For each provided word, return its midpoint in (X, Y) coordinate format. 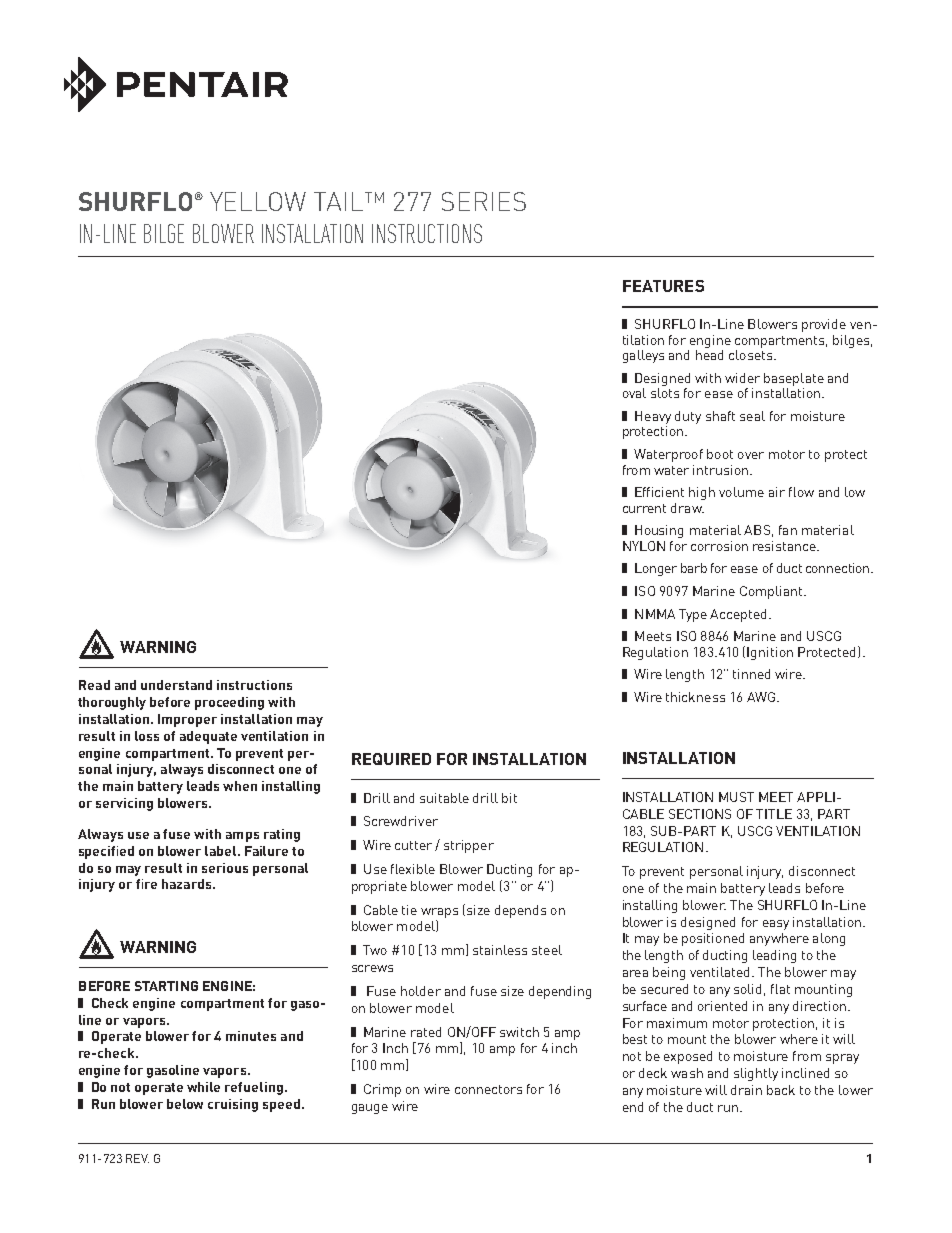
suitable (444, 798)
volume (741, 492)
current (644, 508)
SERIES (484, 201)
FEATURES (663, 286)
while (203, 1087)
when (240, 786)
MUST (736, 797)
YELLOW (258, 201)
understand (176, 685)
